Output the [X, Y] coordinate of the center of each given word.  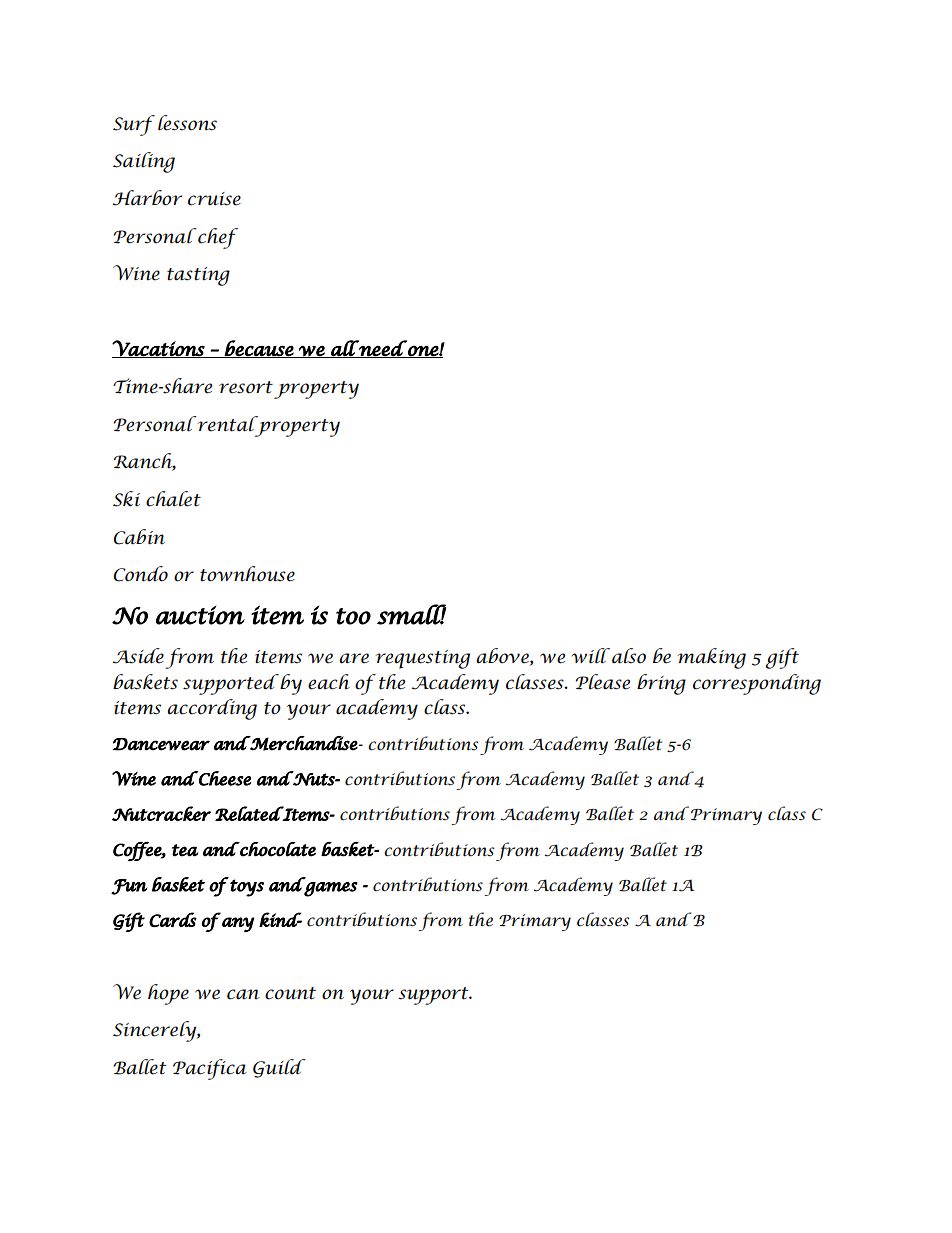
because [259, 349]
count [290, 993]
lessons [187, 123]
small [412, 614]
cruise [214, 199]
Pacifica [210, 1069]
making [712, 658]
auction [200, 615]
